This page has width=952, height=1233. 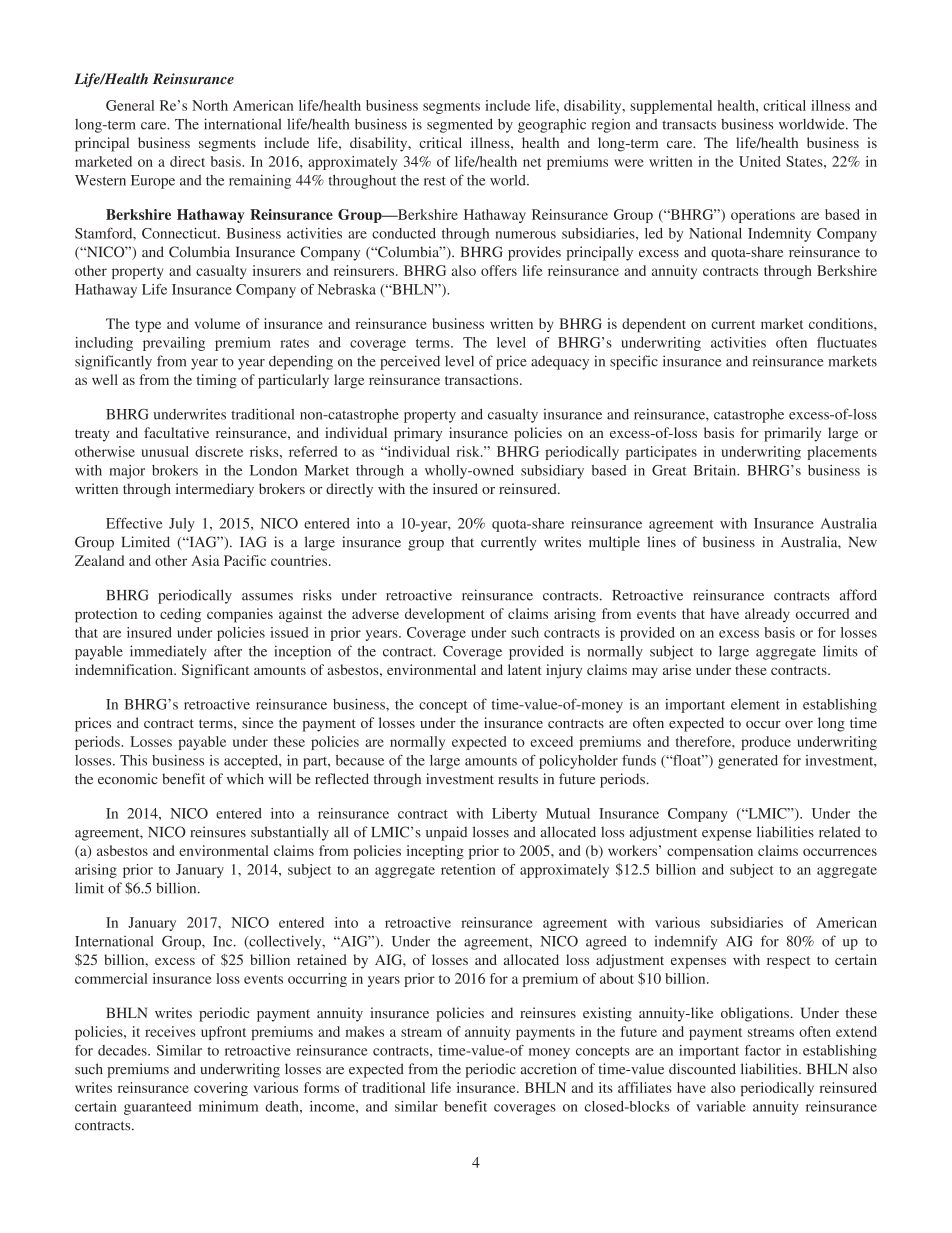 What do you see at coordinates (418, 434) in the page?
I see `primary` at bounding box center [418, 434].
